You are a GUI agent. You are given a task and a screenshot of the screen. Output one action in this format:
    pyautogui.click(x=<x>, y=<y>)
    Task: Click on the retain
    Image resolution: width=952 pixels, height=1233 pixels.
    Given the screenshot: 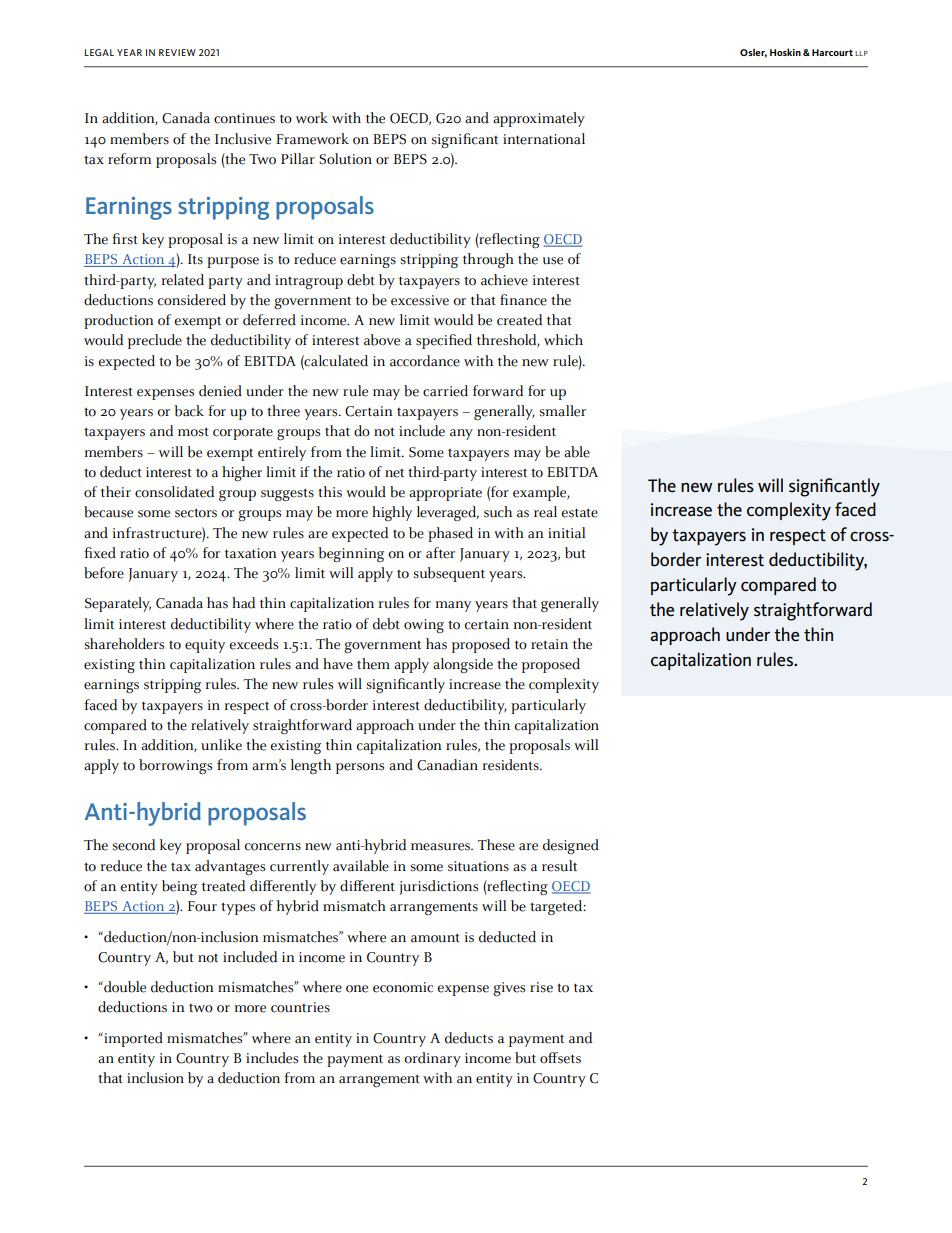 What is the action you would take?
    pyautogui.click(x=549, y=644)
